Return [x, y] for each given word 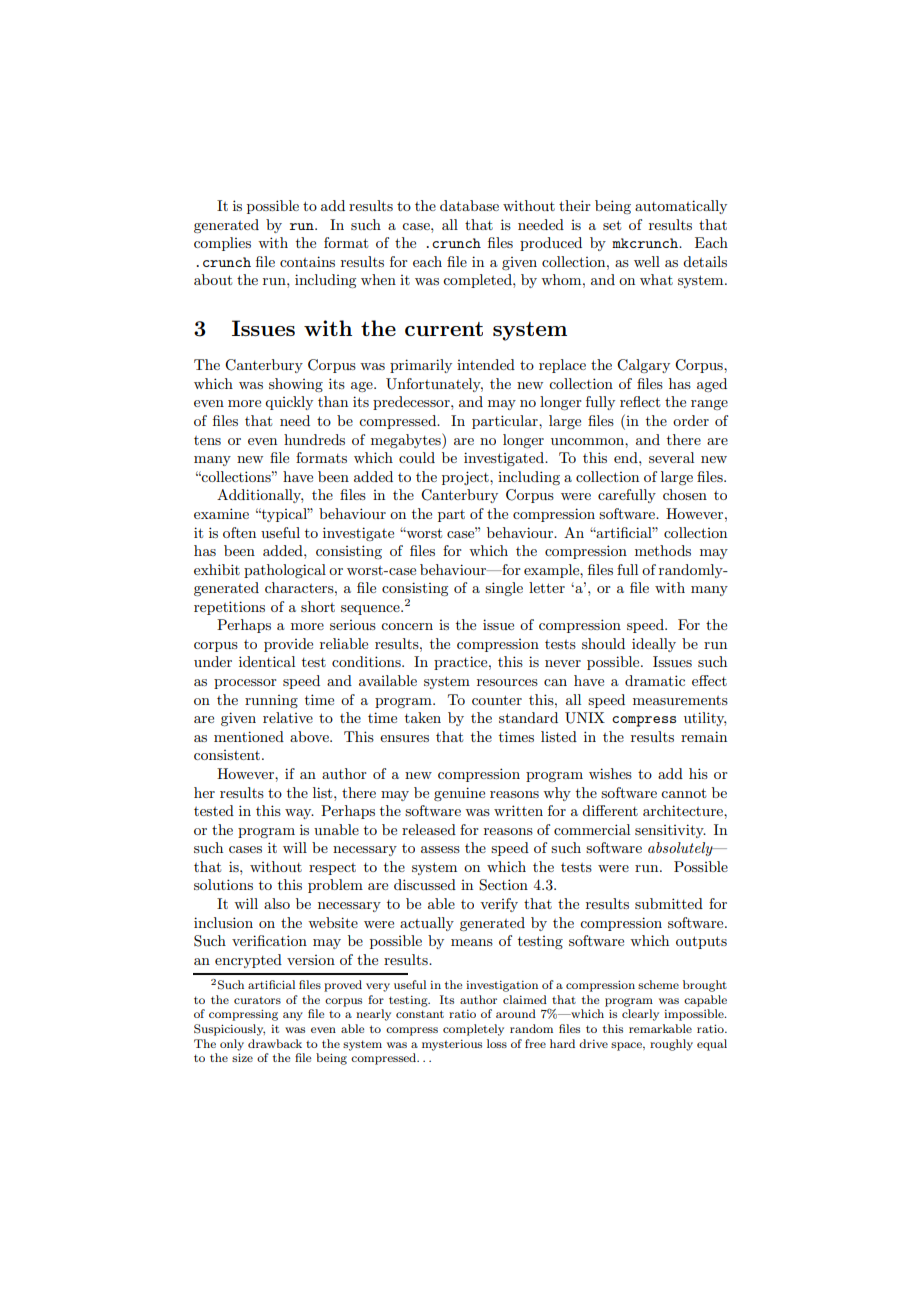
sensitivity [670, 831]
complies [222, 244]
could [417, 457]
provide [288, 645]
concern [407, 626]
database [469, 205]
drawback [275, 1043]
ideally [654, 645]
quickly [289, 403]
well [647, 261]
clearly [640, 1015]
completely [473, 1030]
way [299, 814]
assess [440, 849]
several [671, 457]
